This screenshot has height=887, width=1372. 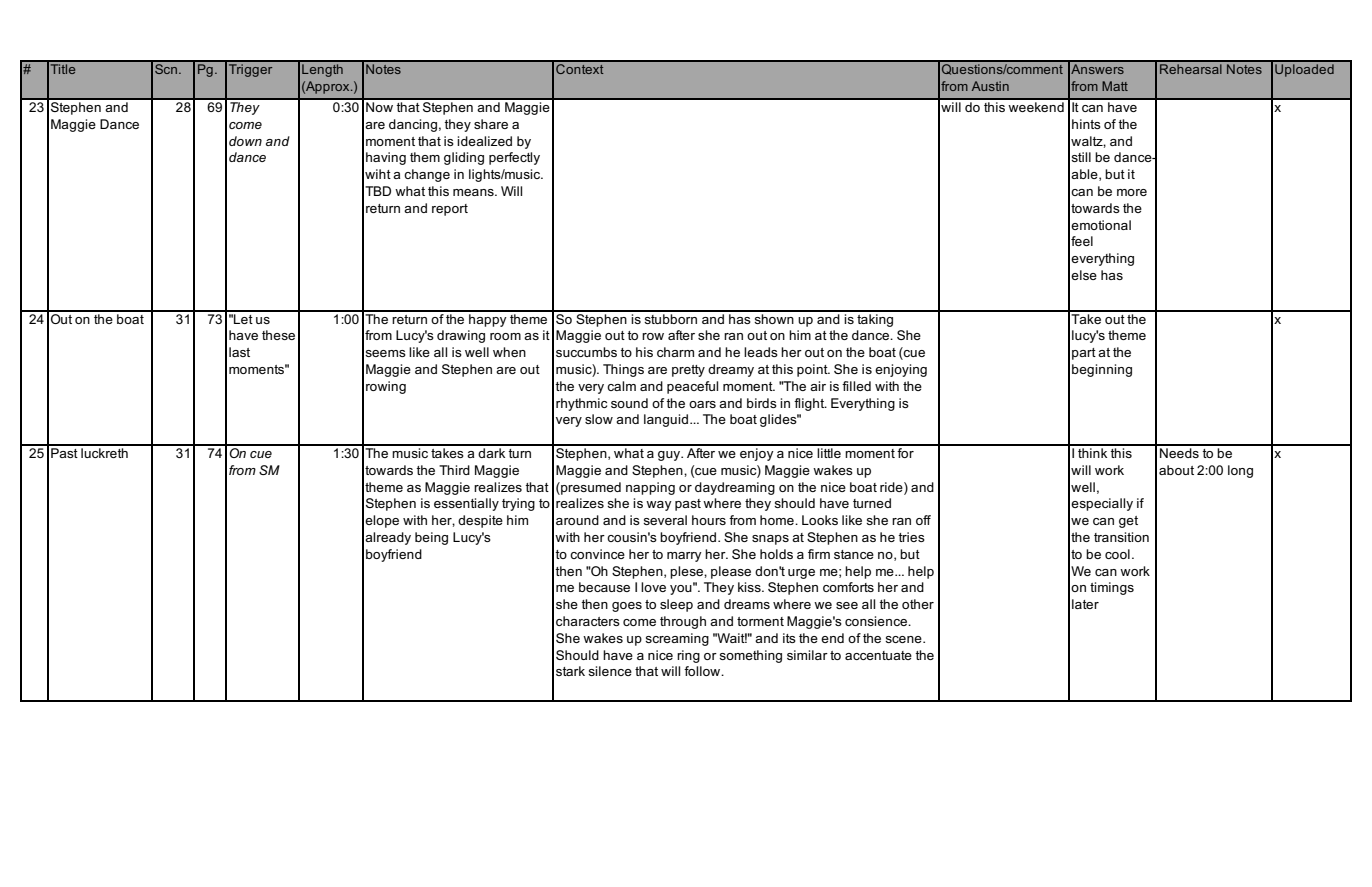 I want to click on Matt, so click(x=1115, y=86).
